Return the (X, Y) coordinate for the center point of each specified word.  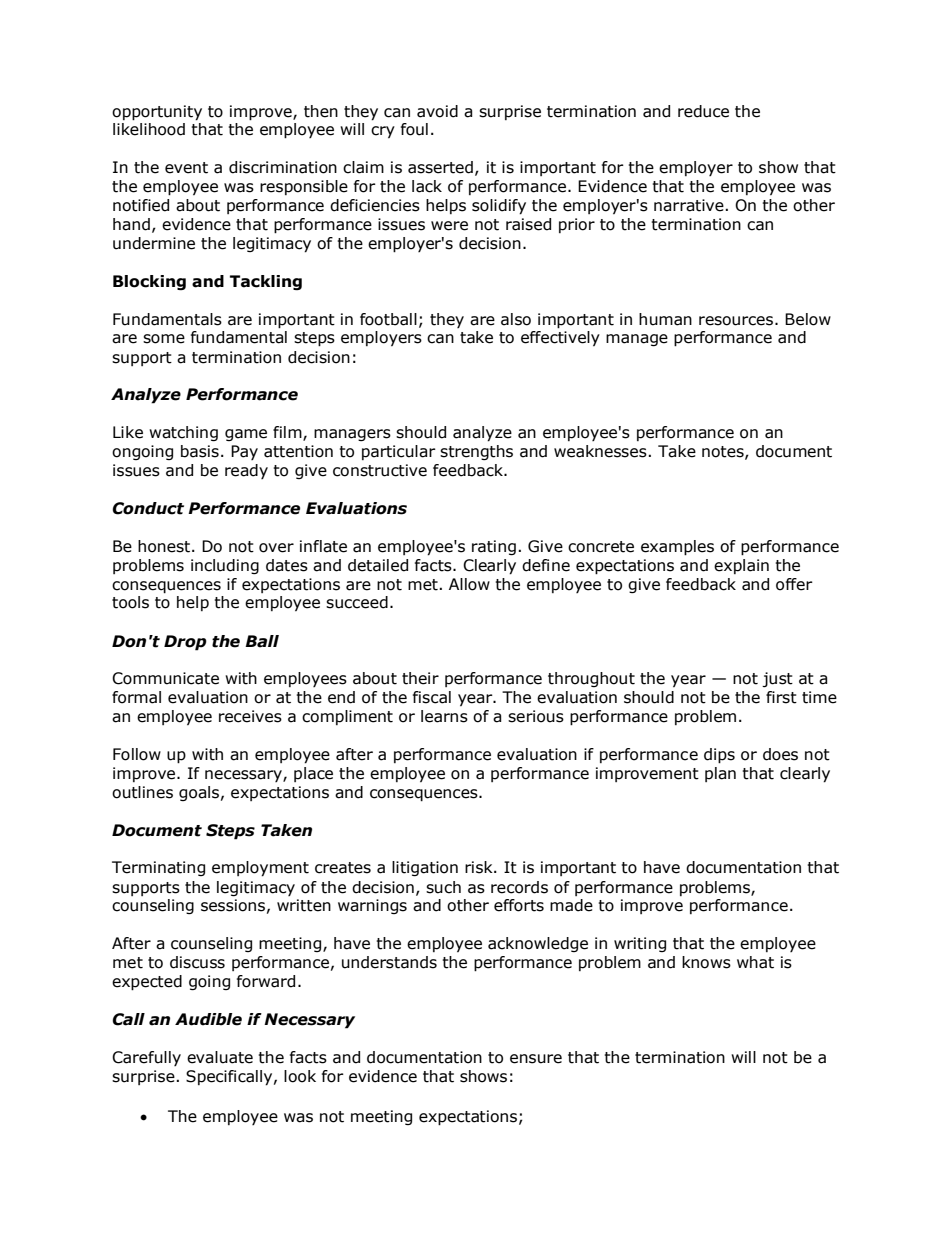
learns (444, 716)
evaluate (220, 1057)
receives (250, 716)
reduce (703, 111)
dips (719, 756)
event (186, 168)
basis (200, 451)
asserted (440, 167)
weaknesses (600, 451)
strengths (476, 452)
